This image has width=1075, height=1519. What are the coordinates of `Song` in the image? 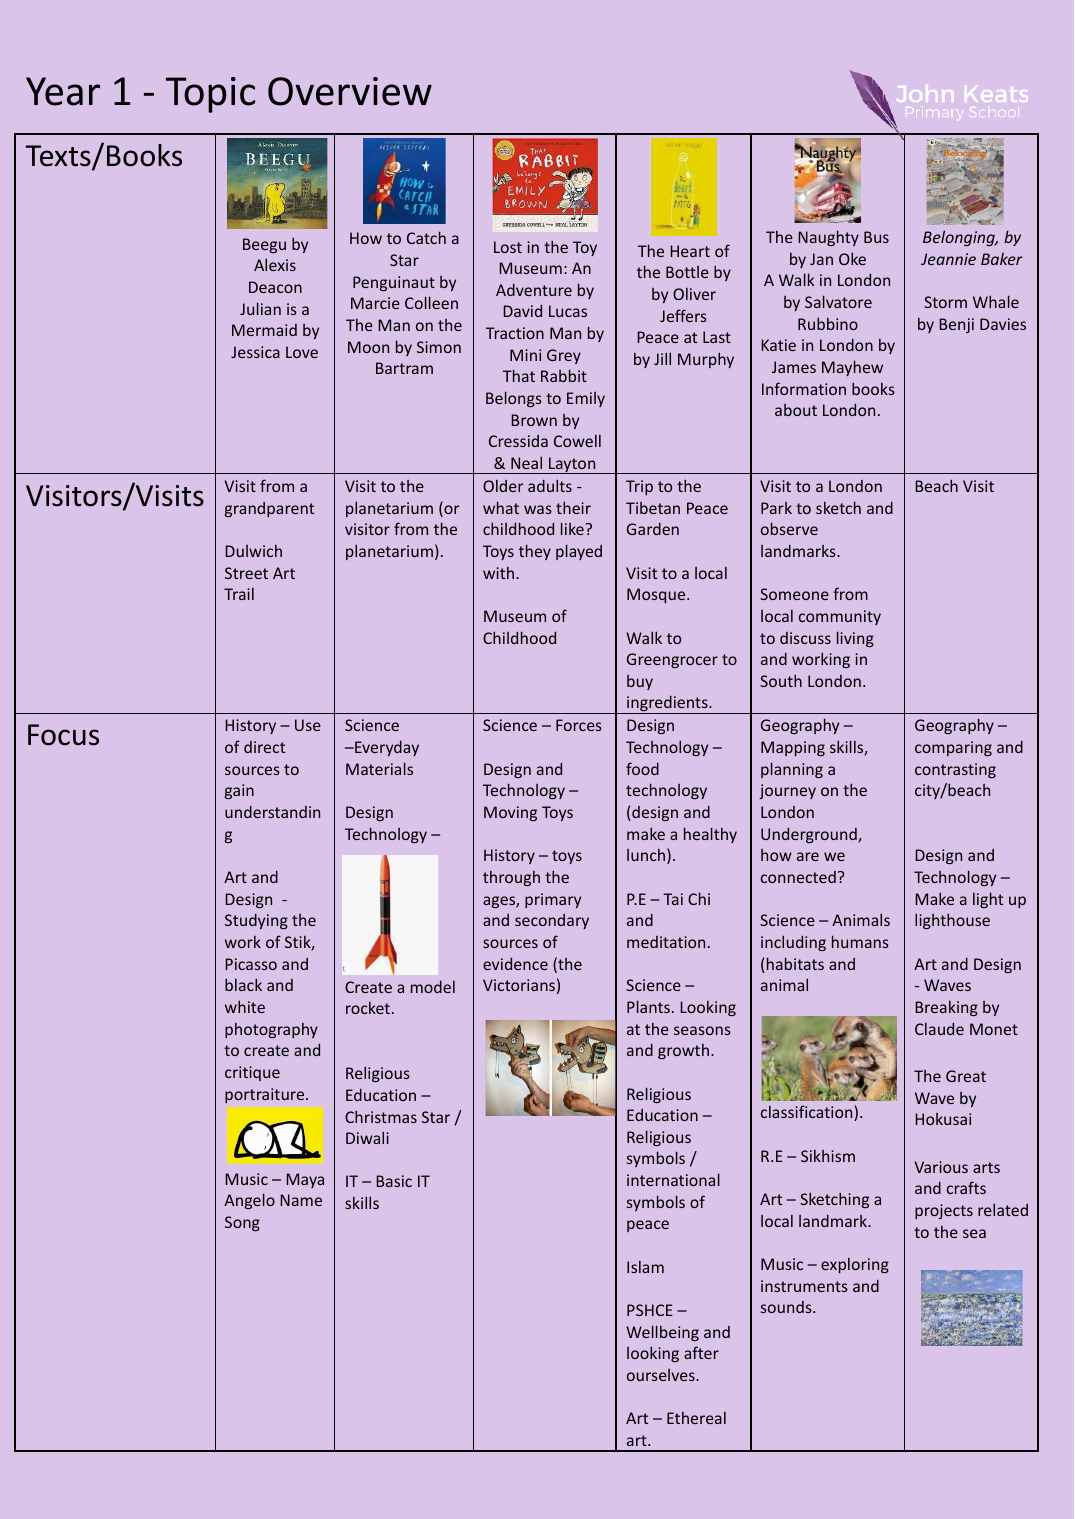 It's located at (242, 1223).
